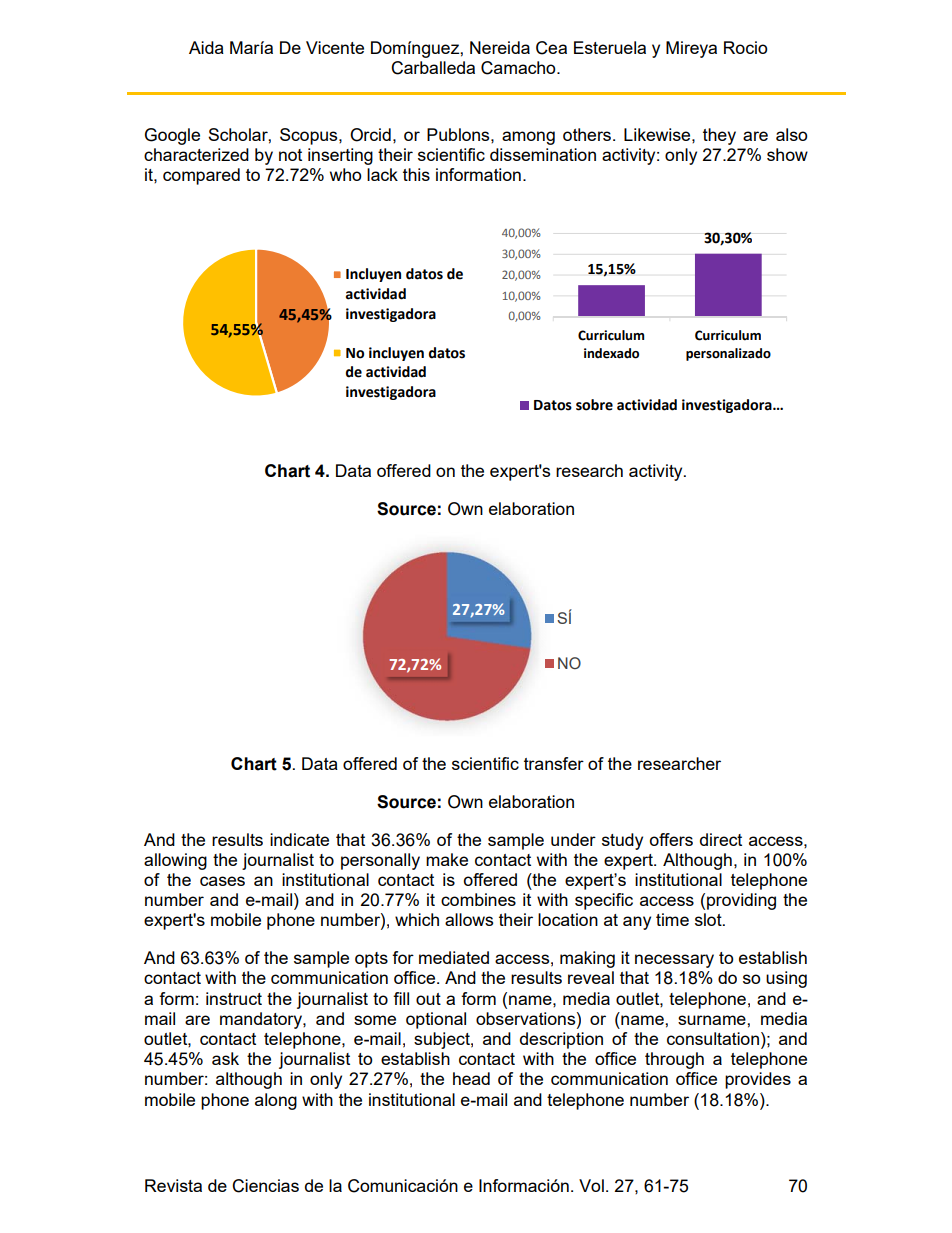 The width and height of the screenshot is (952, 1233). Describe the element at coordinates (299, 839) in the screenshot. I see `indicate` at that location.
